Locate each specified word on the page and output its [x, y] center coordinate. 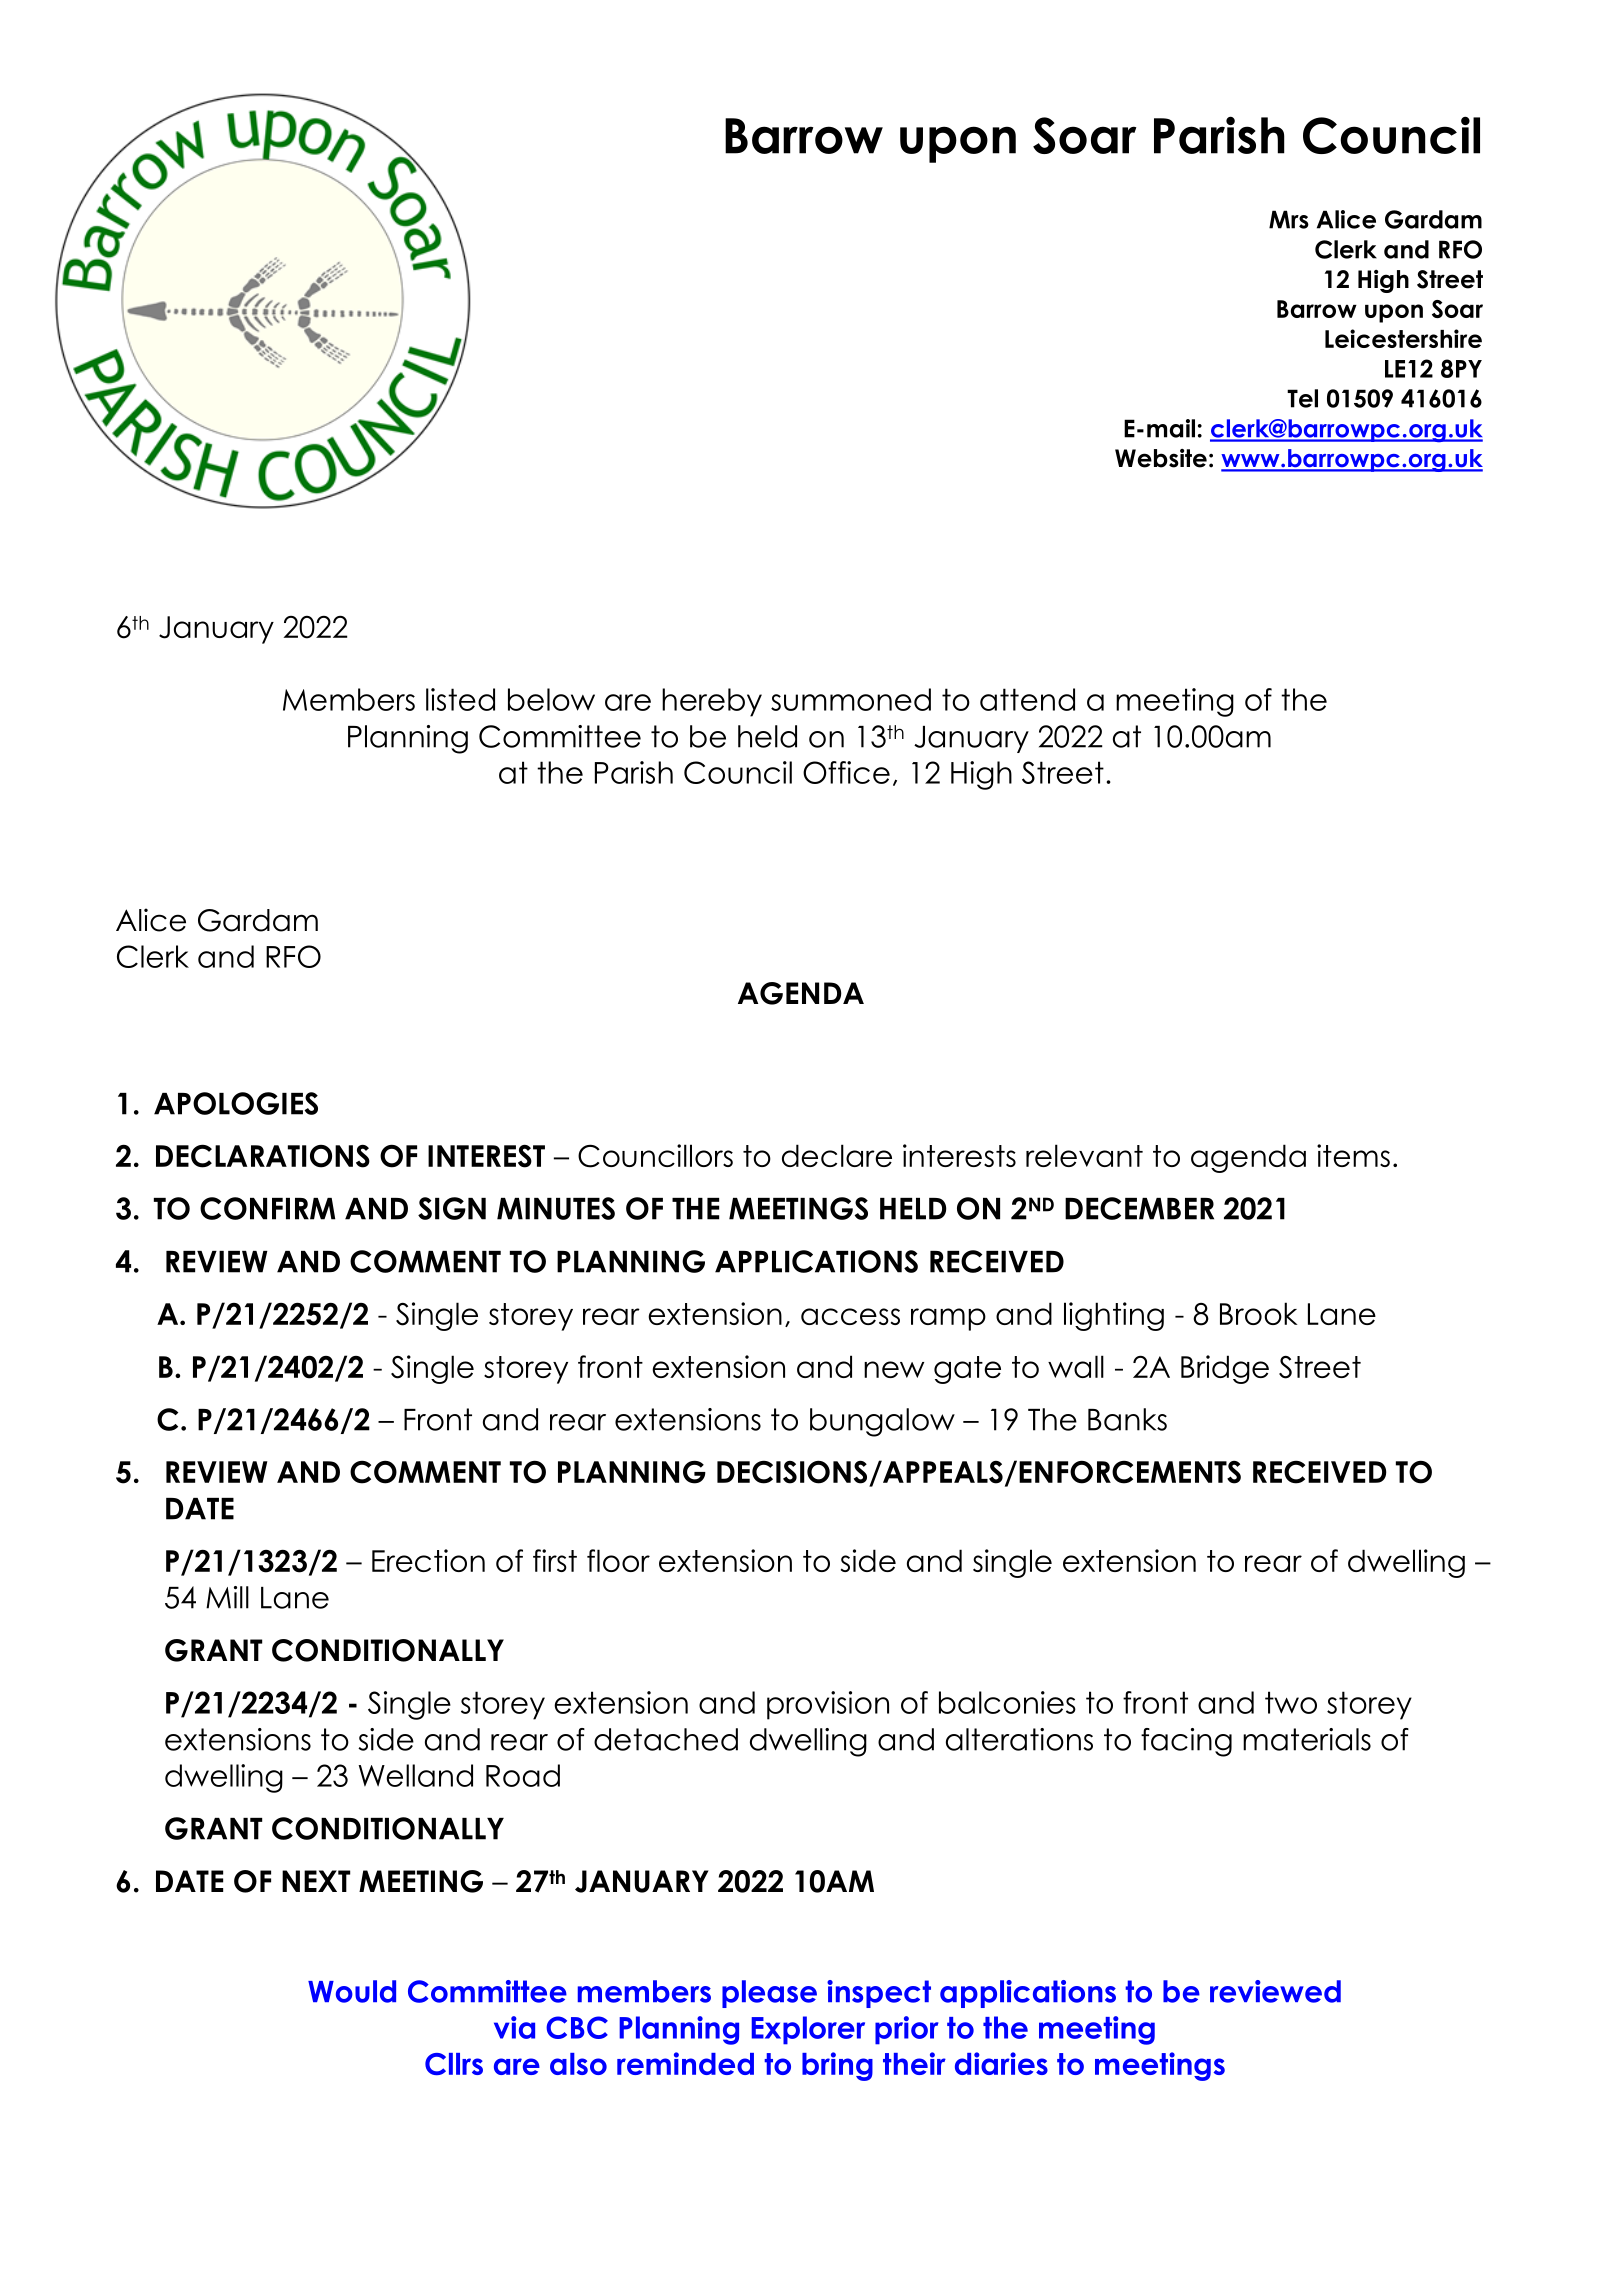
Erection [428, 1560]
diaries [1001, 2063]
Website [1161, 458]
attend [1027, 699]
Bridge [1225, 1369]
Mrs [1289, 219]
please [769, 1994]
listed [460, 699]
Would [352, 1991]
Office [846, 772]
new [894, 1369]
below [551, 699]
